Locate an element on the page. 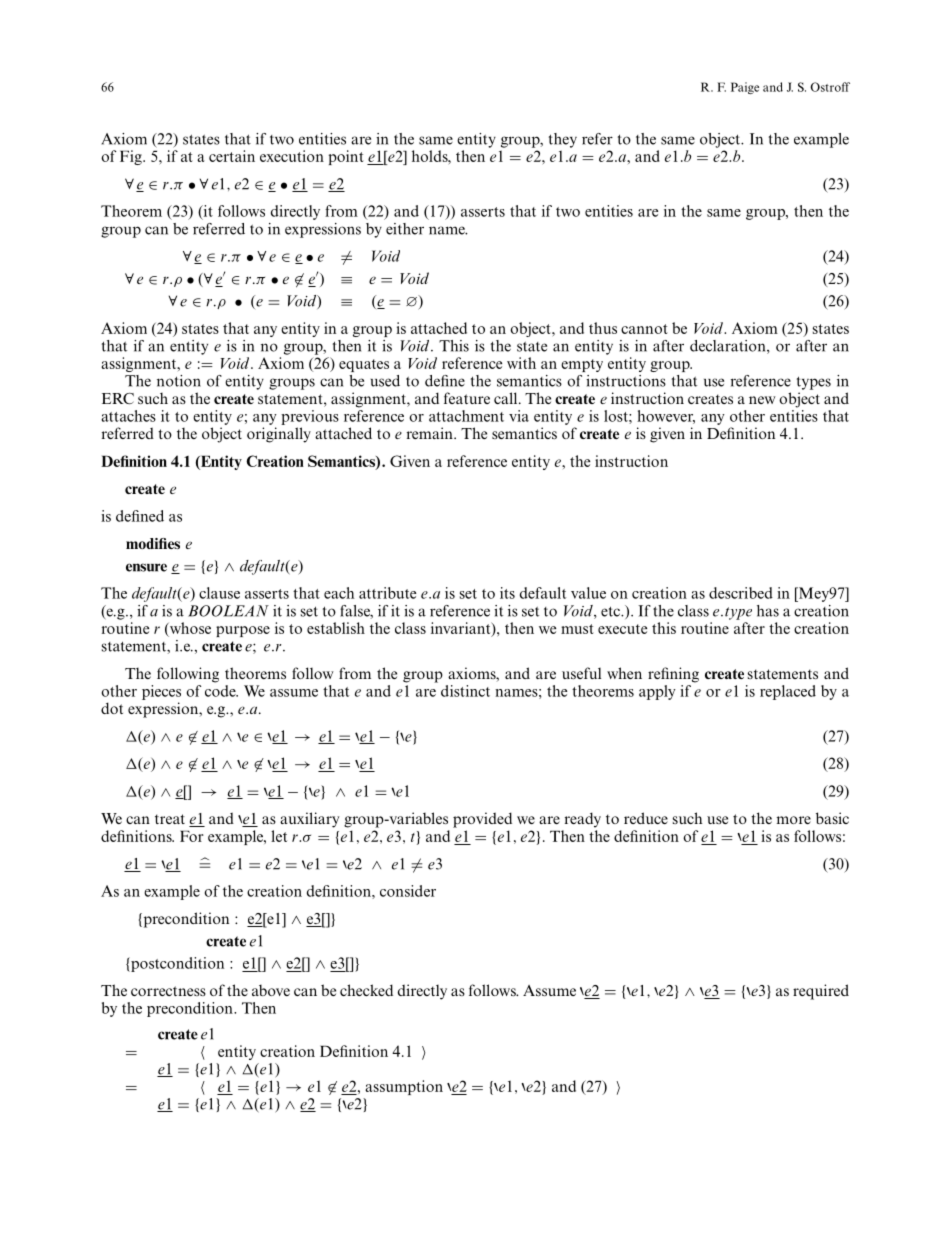 Image resolution: width=952 pixels, height=1257 pixels. provided is located at coordinates (482, 820).
